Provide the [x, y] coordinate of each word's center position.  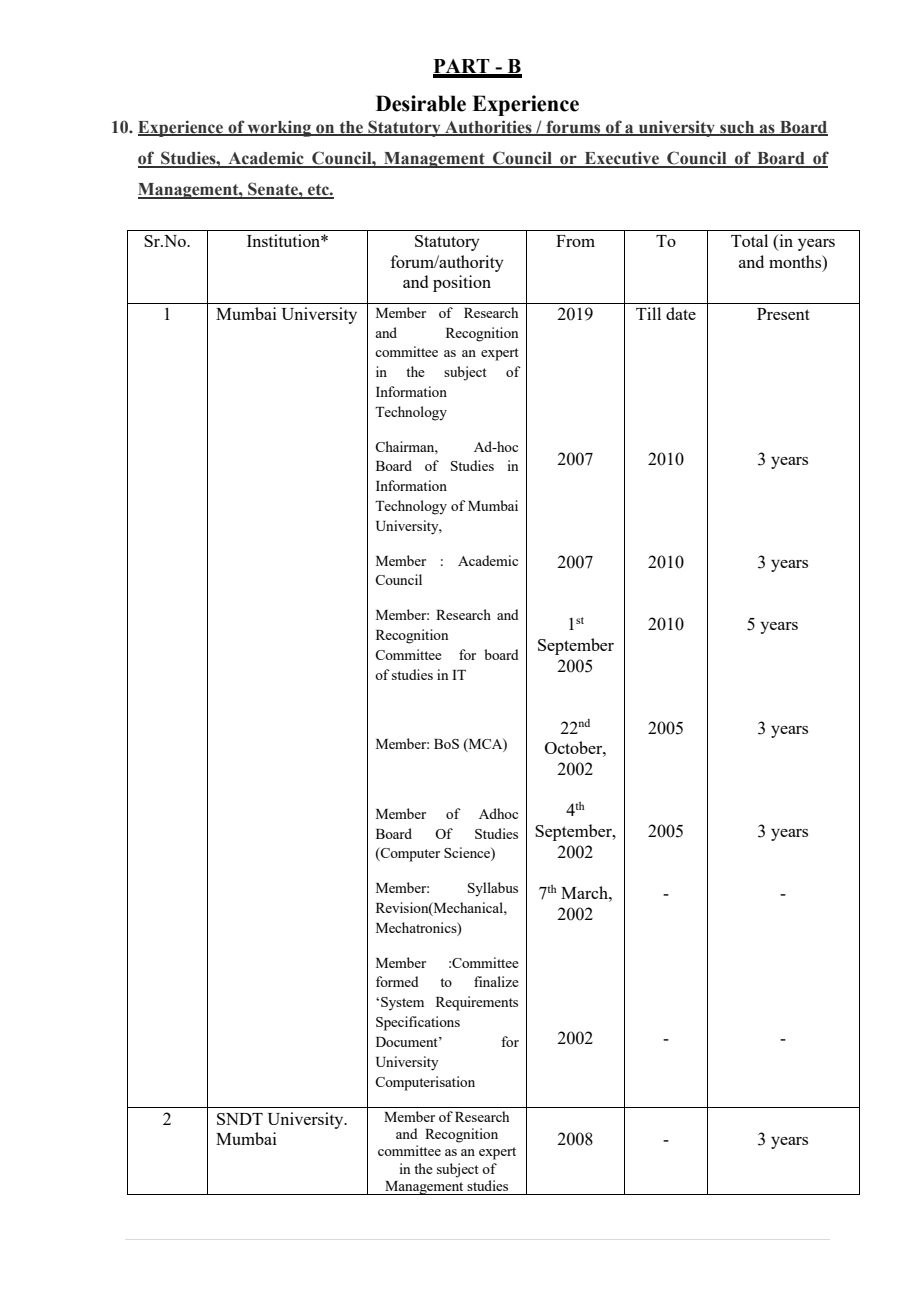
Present [783, 314]
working [280, 128]
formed [397, 981]
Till [648, 313]
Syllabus [493, 889]
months [796, 261]
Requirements [477, 1003]
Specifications [418, 1023]
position [462, 283]
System [402, 1004]
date [681, 313]
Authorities [488, 127]
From [575, 241]
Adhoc [498, 813]
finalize [496, 981]
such [737, 128]
